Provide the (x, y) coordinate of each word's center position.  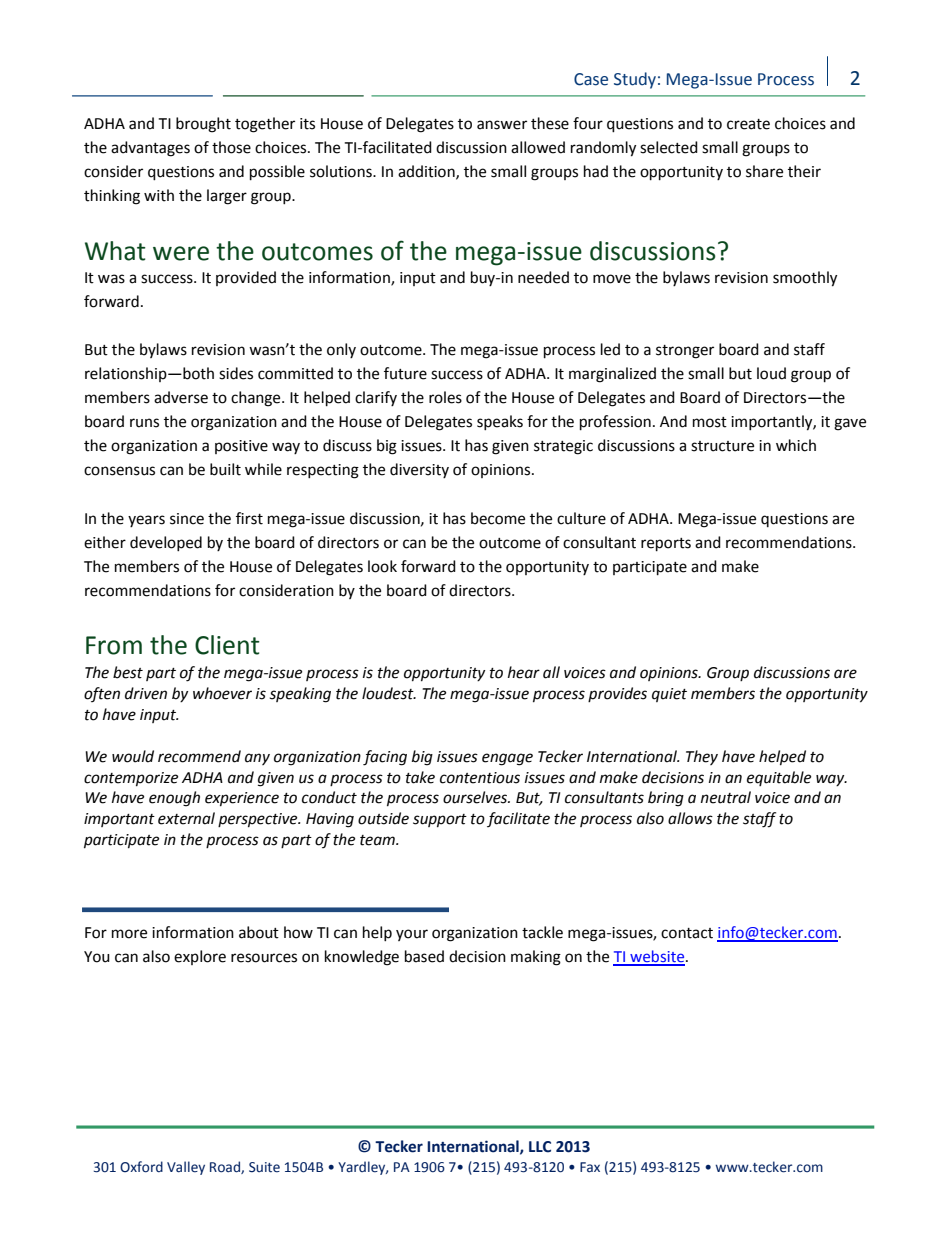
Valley (186, 1168)
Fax (590, 1167)
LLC (540, 1147)
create (748, 124)
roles (445, 397)
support (440, 821)
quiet (669, 695)
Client (227, 645)
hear (524, 672)
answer (502, 125)
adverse (181, 397)
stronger (685, 352)
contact (687, 933)
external (186, 818)
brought (203, 125)
